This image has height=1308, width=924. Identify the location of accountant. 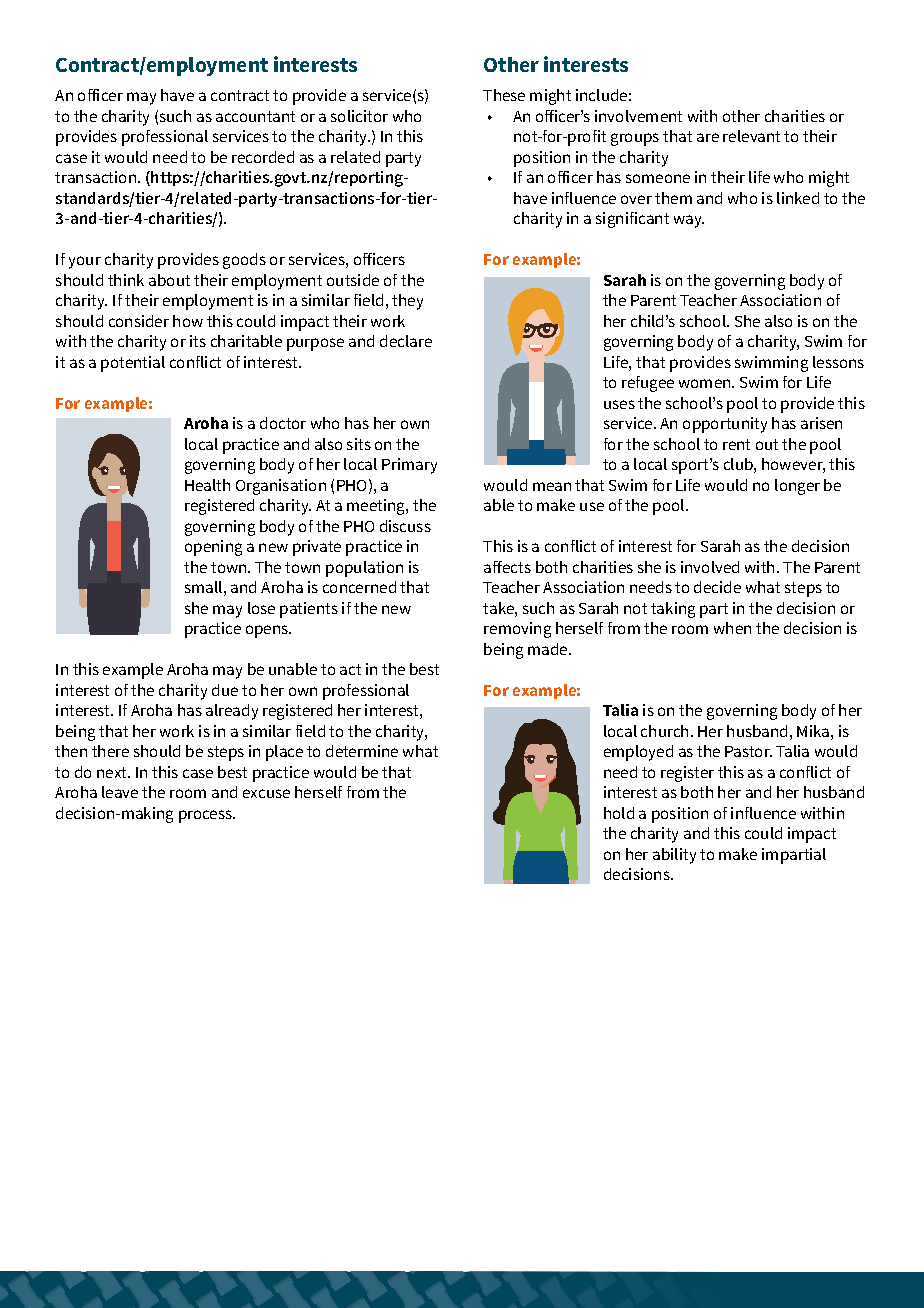
(255, 116).
